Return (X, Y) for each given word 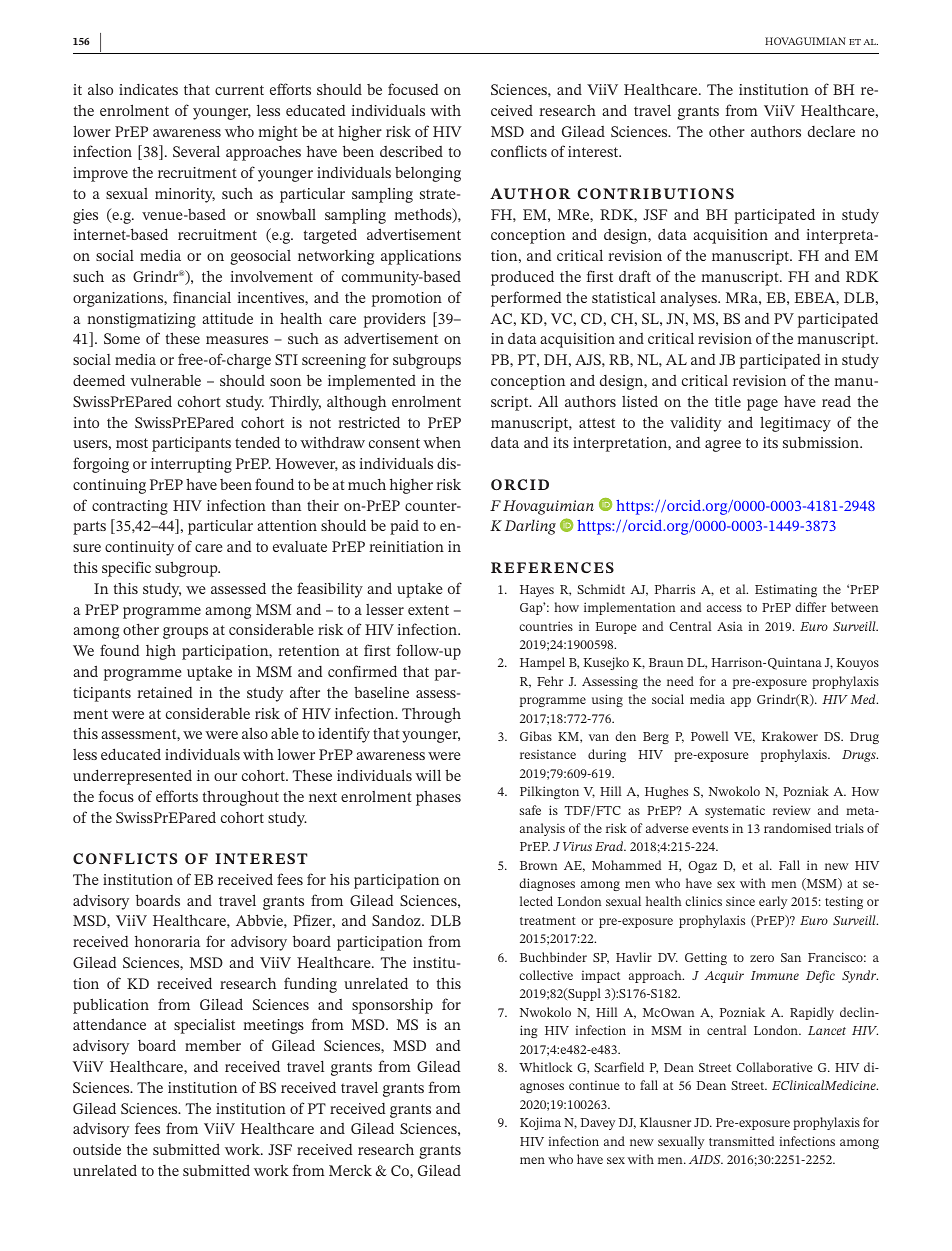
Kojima (540, 1123)
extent (428, 610)
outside (97, 1149)
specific (126, 569)
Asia (730, 626)
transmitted (741, 1141)
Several (196, 151)
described (411, 151)
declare (831, 131)
